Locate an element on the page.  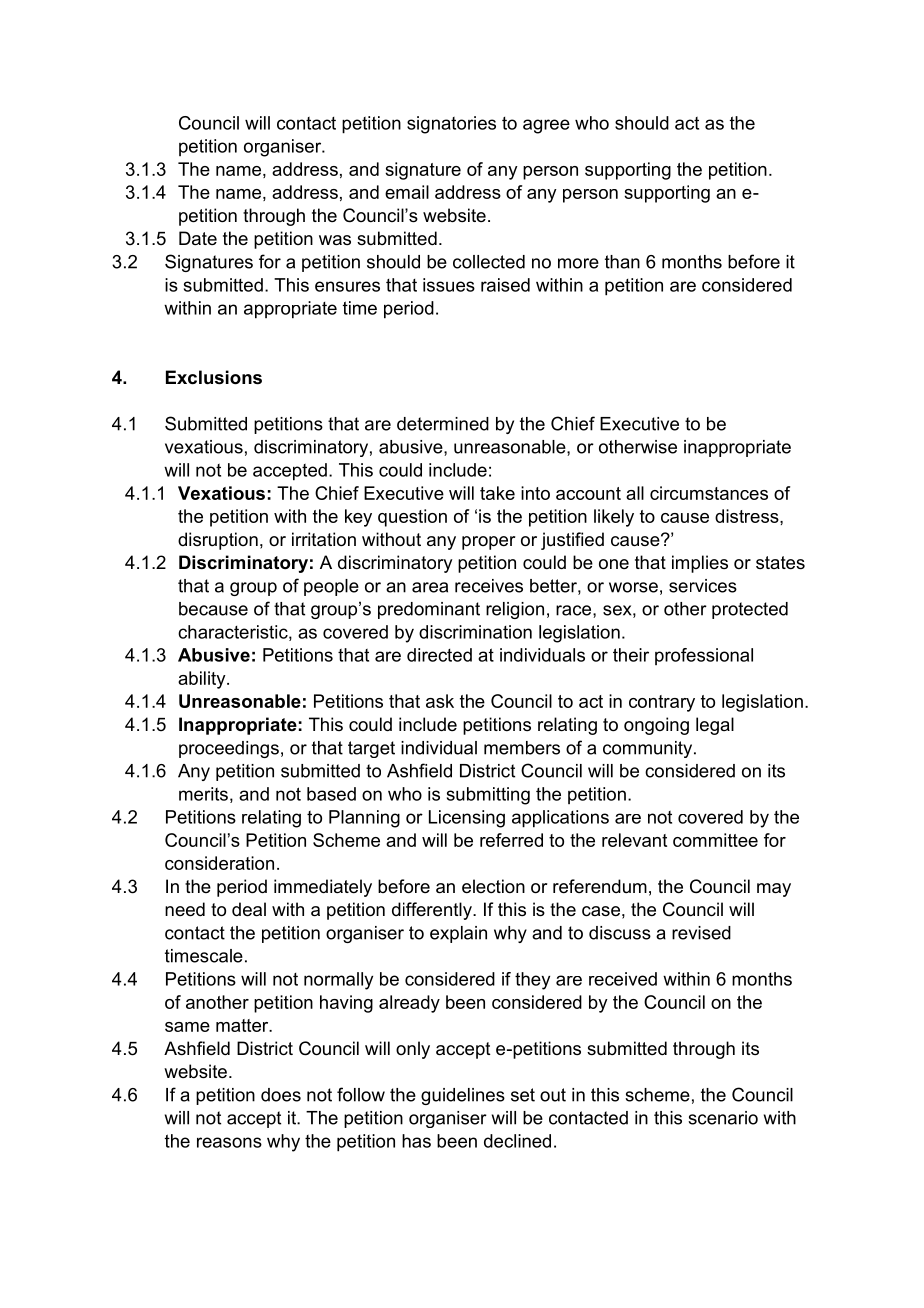
does is located at coordinates (281, 1095).
